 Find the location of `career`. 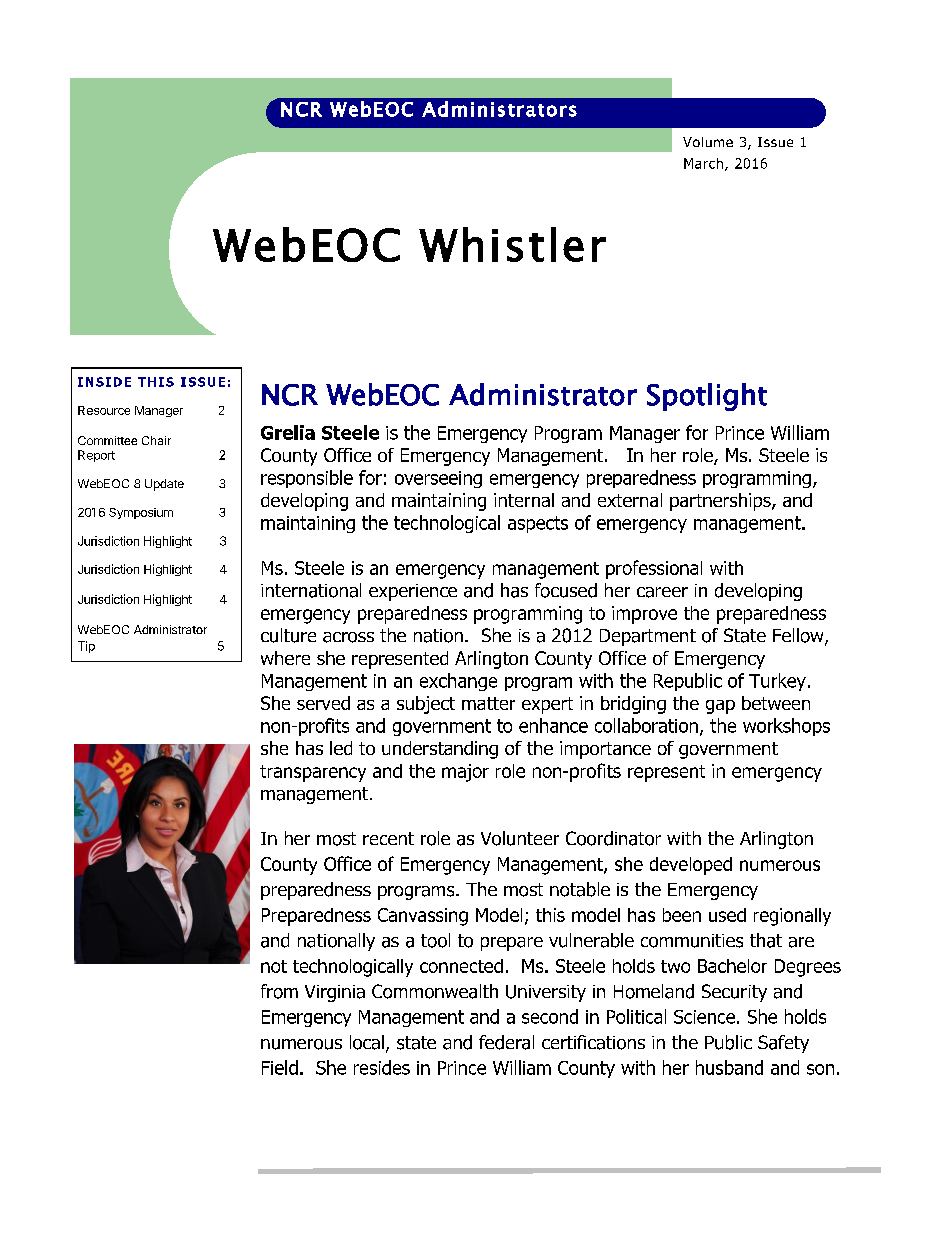

career is located at coordinates (662, 592).
